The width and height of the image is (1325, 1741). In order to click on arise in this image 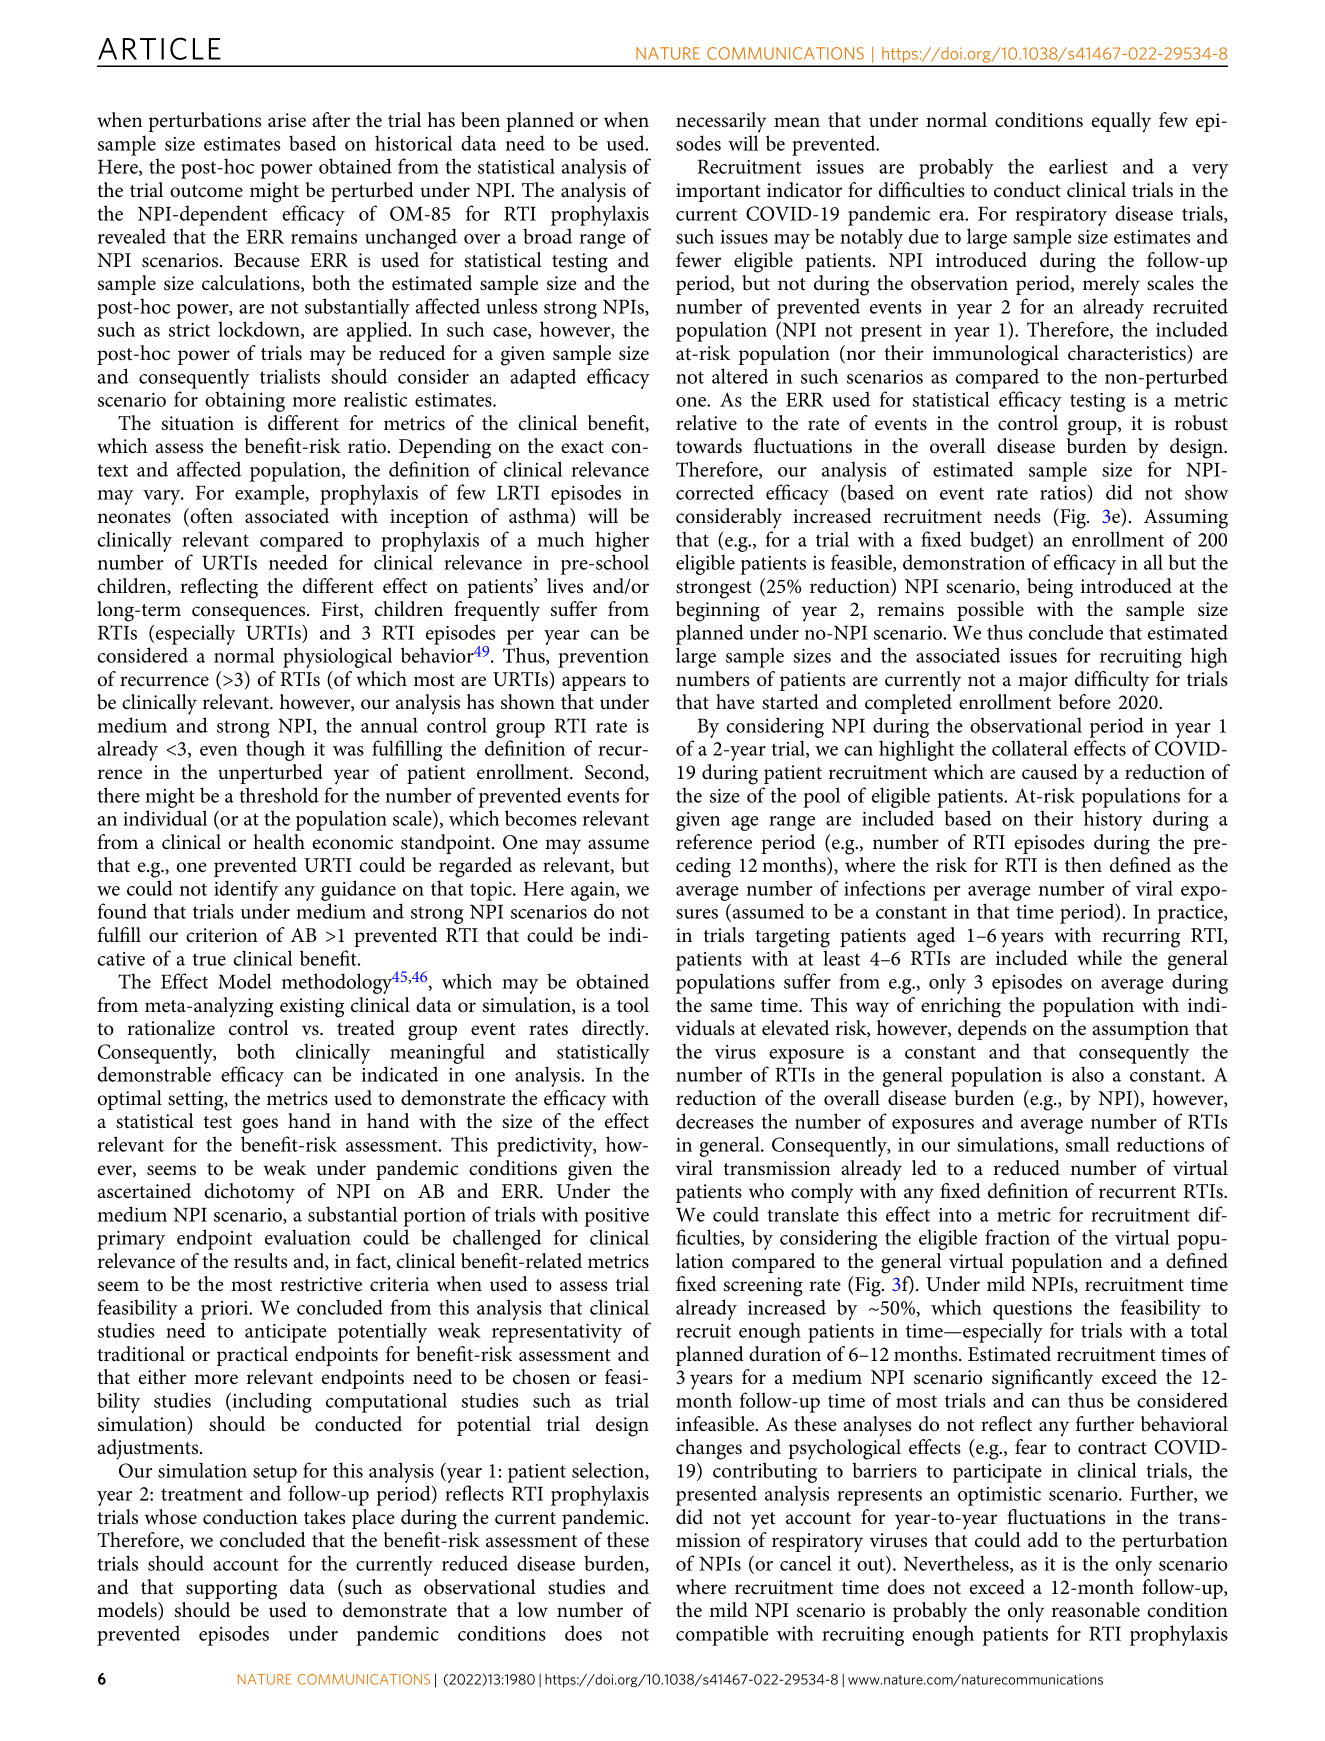, I will do `click(287, 120)`.
